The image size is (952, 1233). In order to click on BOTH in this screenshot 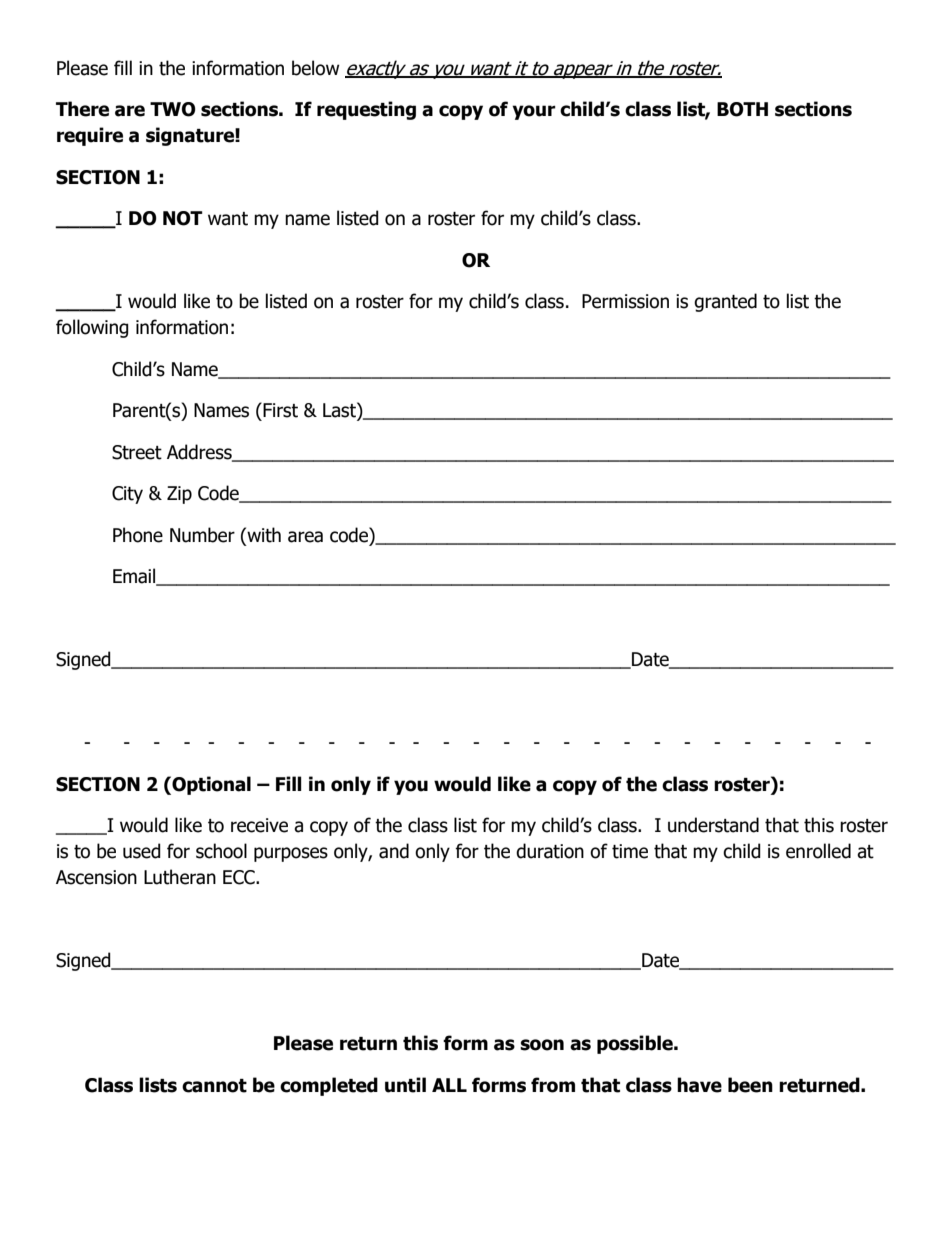, I will do `click(742, 109)`.
